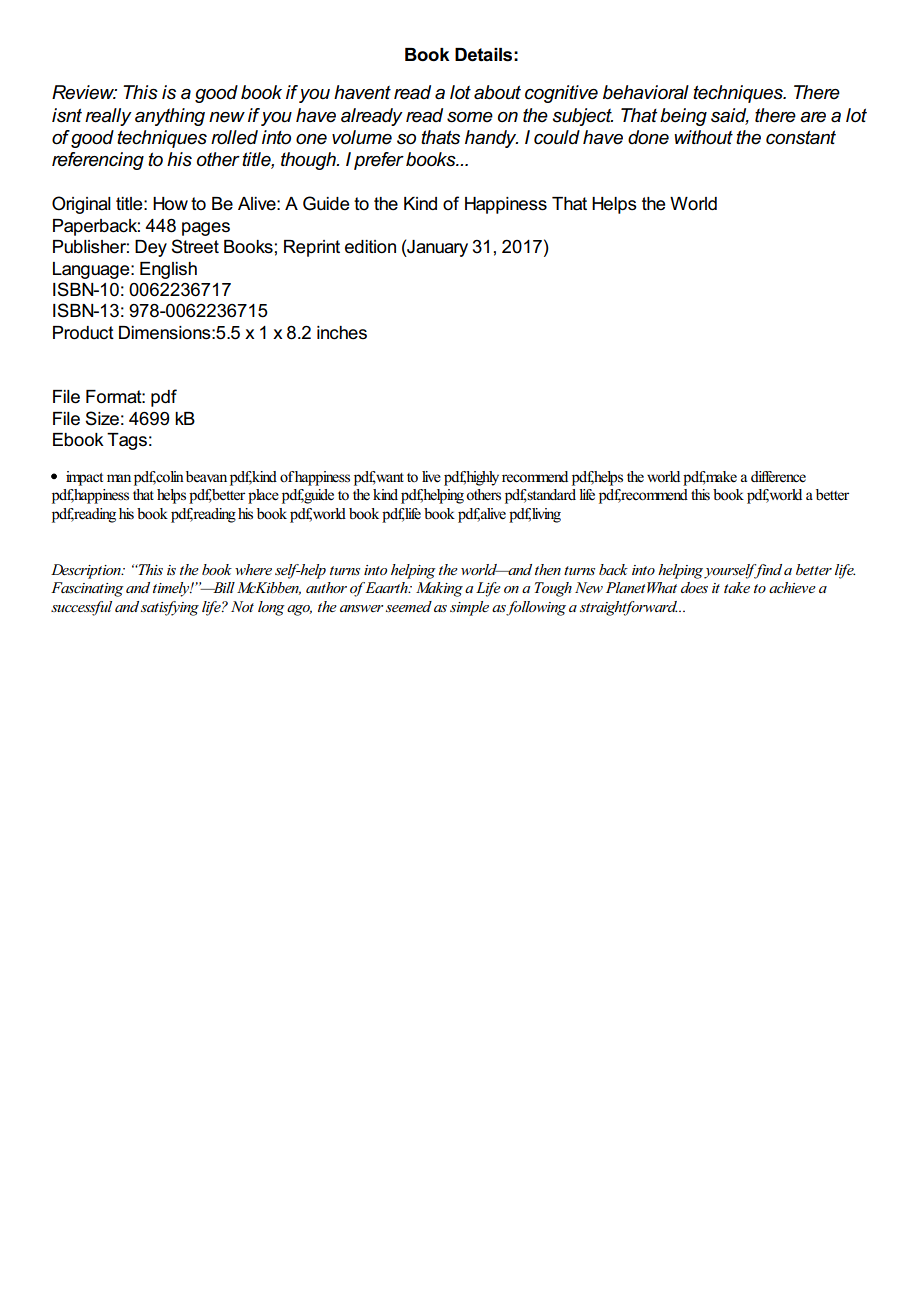 The width and height of the document is (924, 1308). What do you see at coordinates (370, 247) in the document?
I see `edition` at bounding box center [370, 247].
